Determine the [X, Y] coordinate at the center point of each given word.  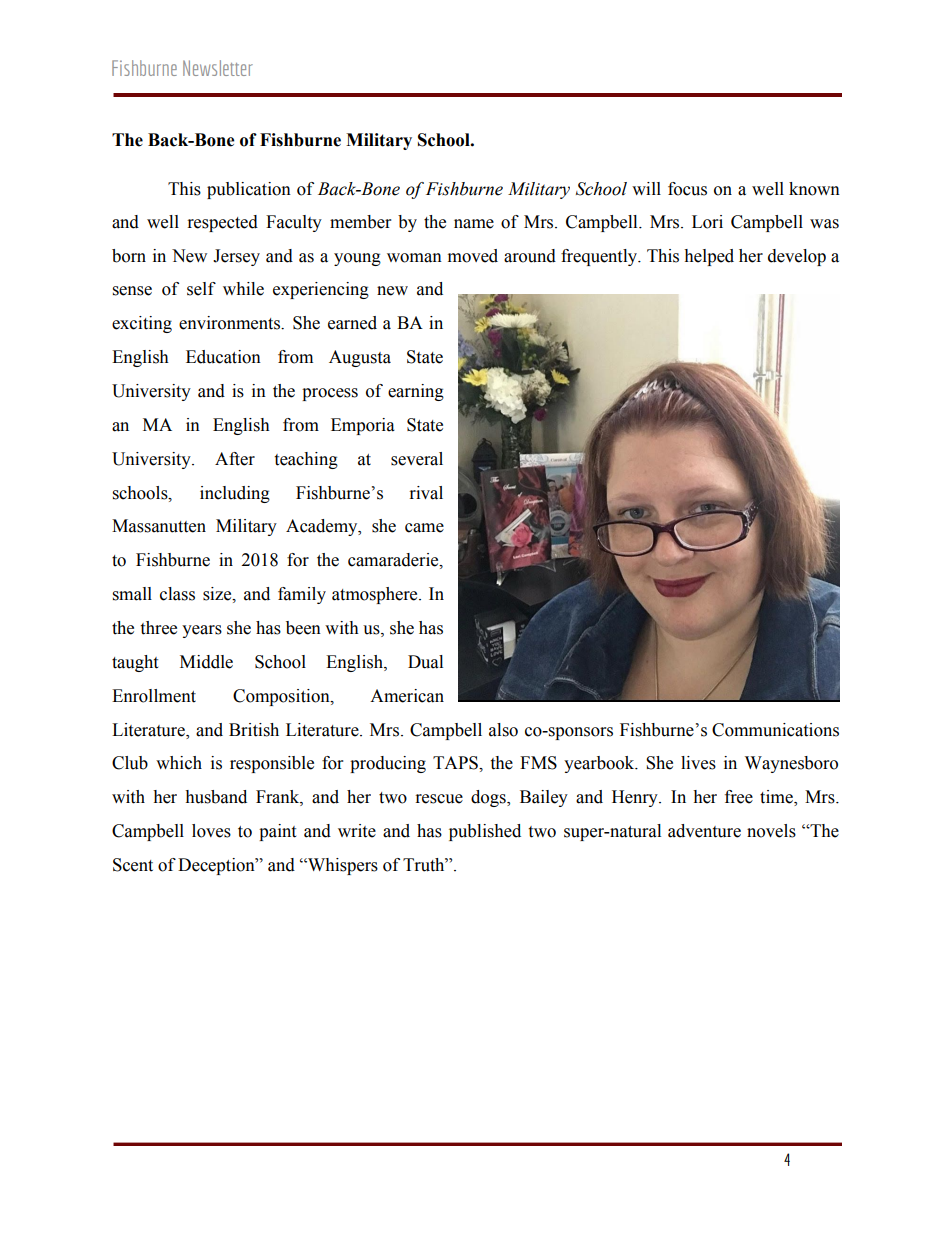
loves [211, 831]
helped [709, 257]
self [201, 289]
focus [687, 189]
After [235, 459]
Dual [425, 662]
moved [473, 256]
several [417, 459]
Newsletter [218, 68]
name [474, 224]
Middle [206, 662]
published [485, 832]
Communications [775, 730]
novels [771, 831]
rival [426, 493]
